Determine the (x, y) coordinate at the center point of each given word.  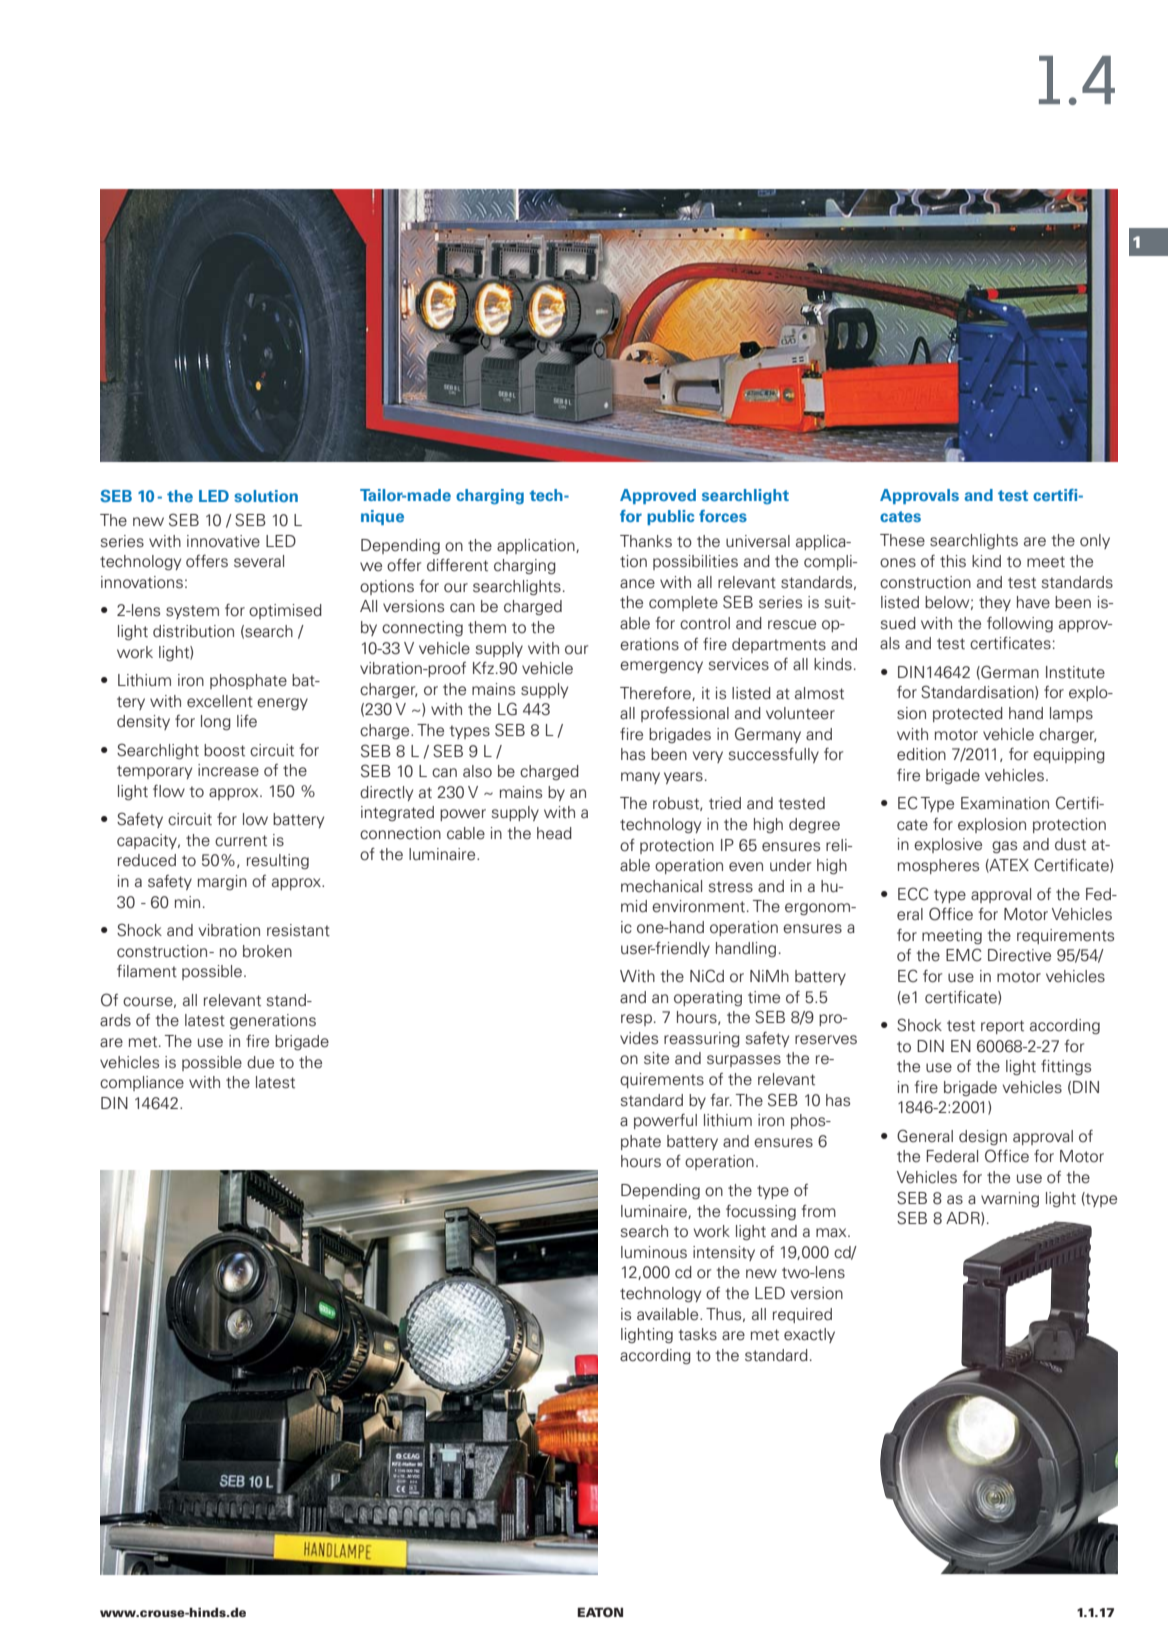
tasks (698, 1334)
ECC (913, 894)
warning (1010, 1199)
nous (670, 1254)
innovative (223, 541)
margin (222, 882)
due (260, 1062)
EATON (600, 1612)
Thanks (646, 541)
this (953, 561)
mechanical (661, 886)
